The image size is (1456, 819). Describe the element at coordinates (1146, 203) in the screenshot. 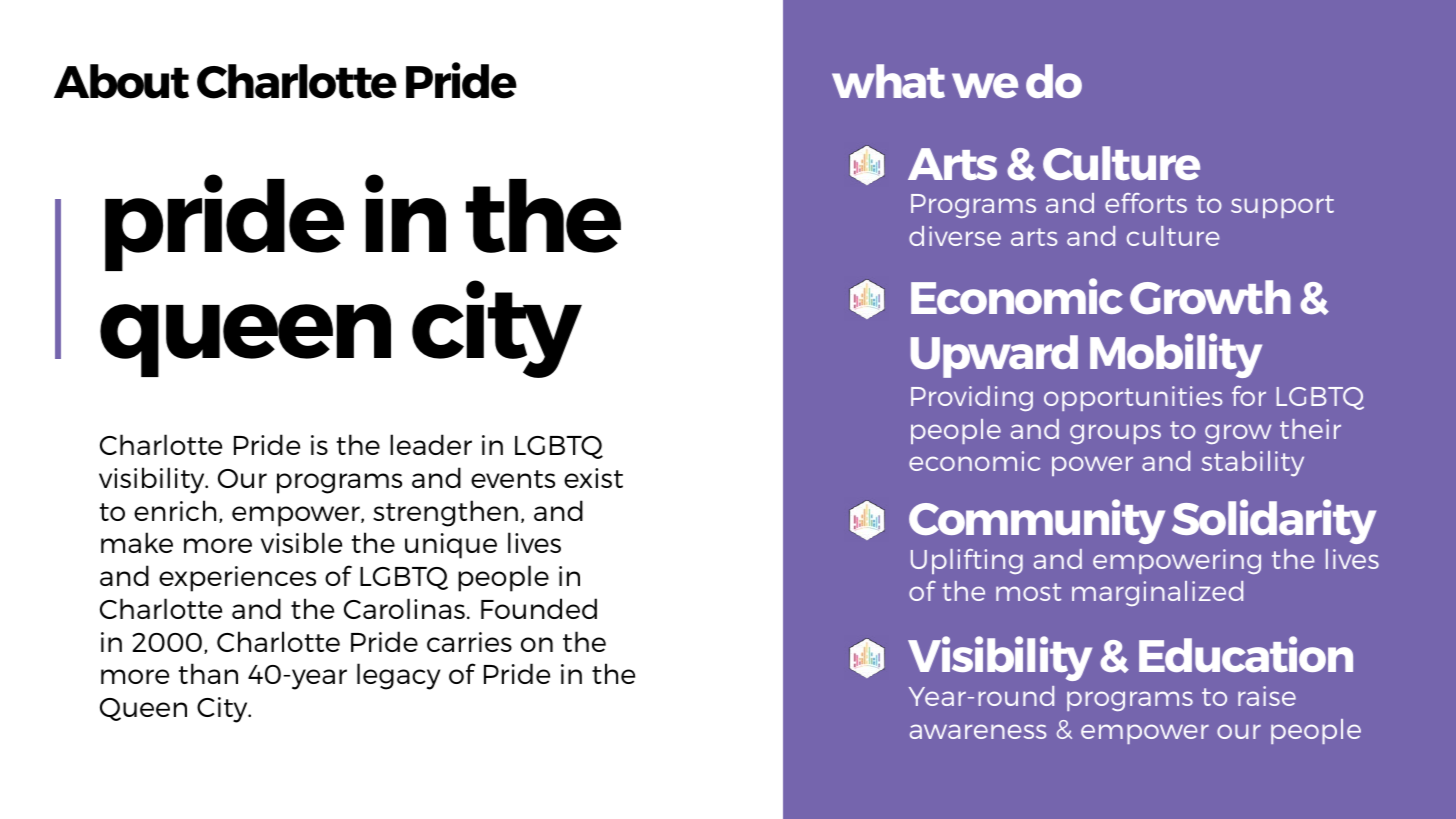

I see `efforts` at that location.
